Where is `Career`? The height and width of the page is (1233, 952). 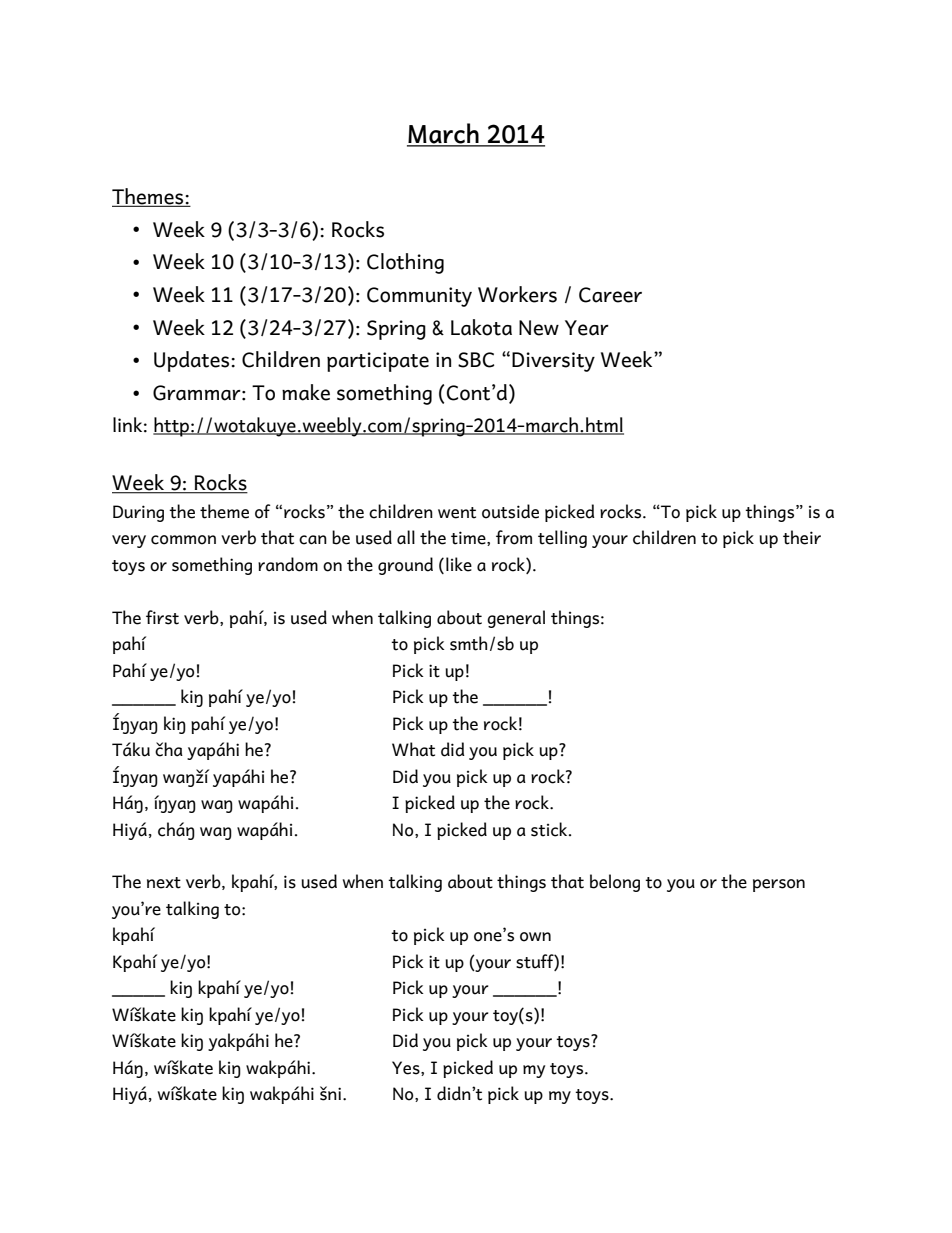 Career is located at coordinates (610, 295).
